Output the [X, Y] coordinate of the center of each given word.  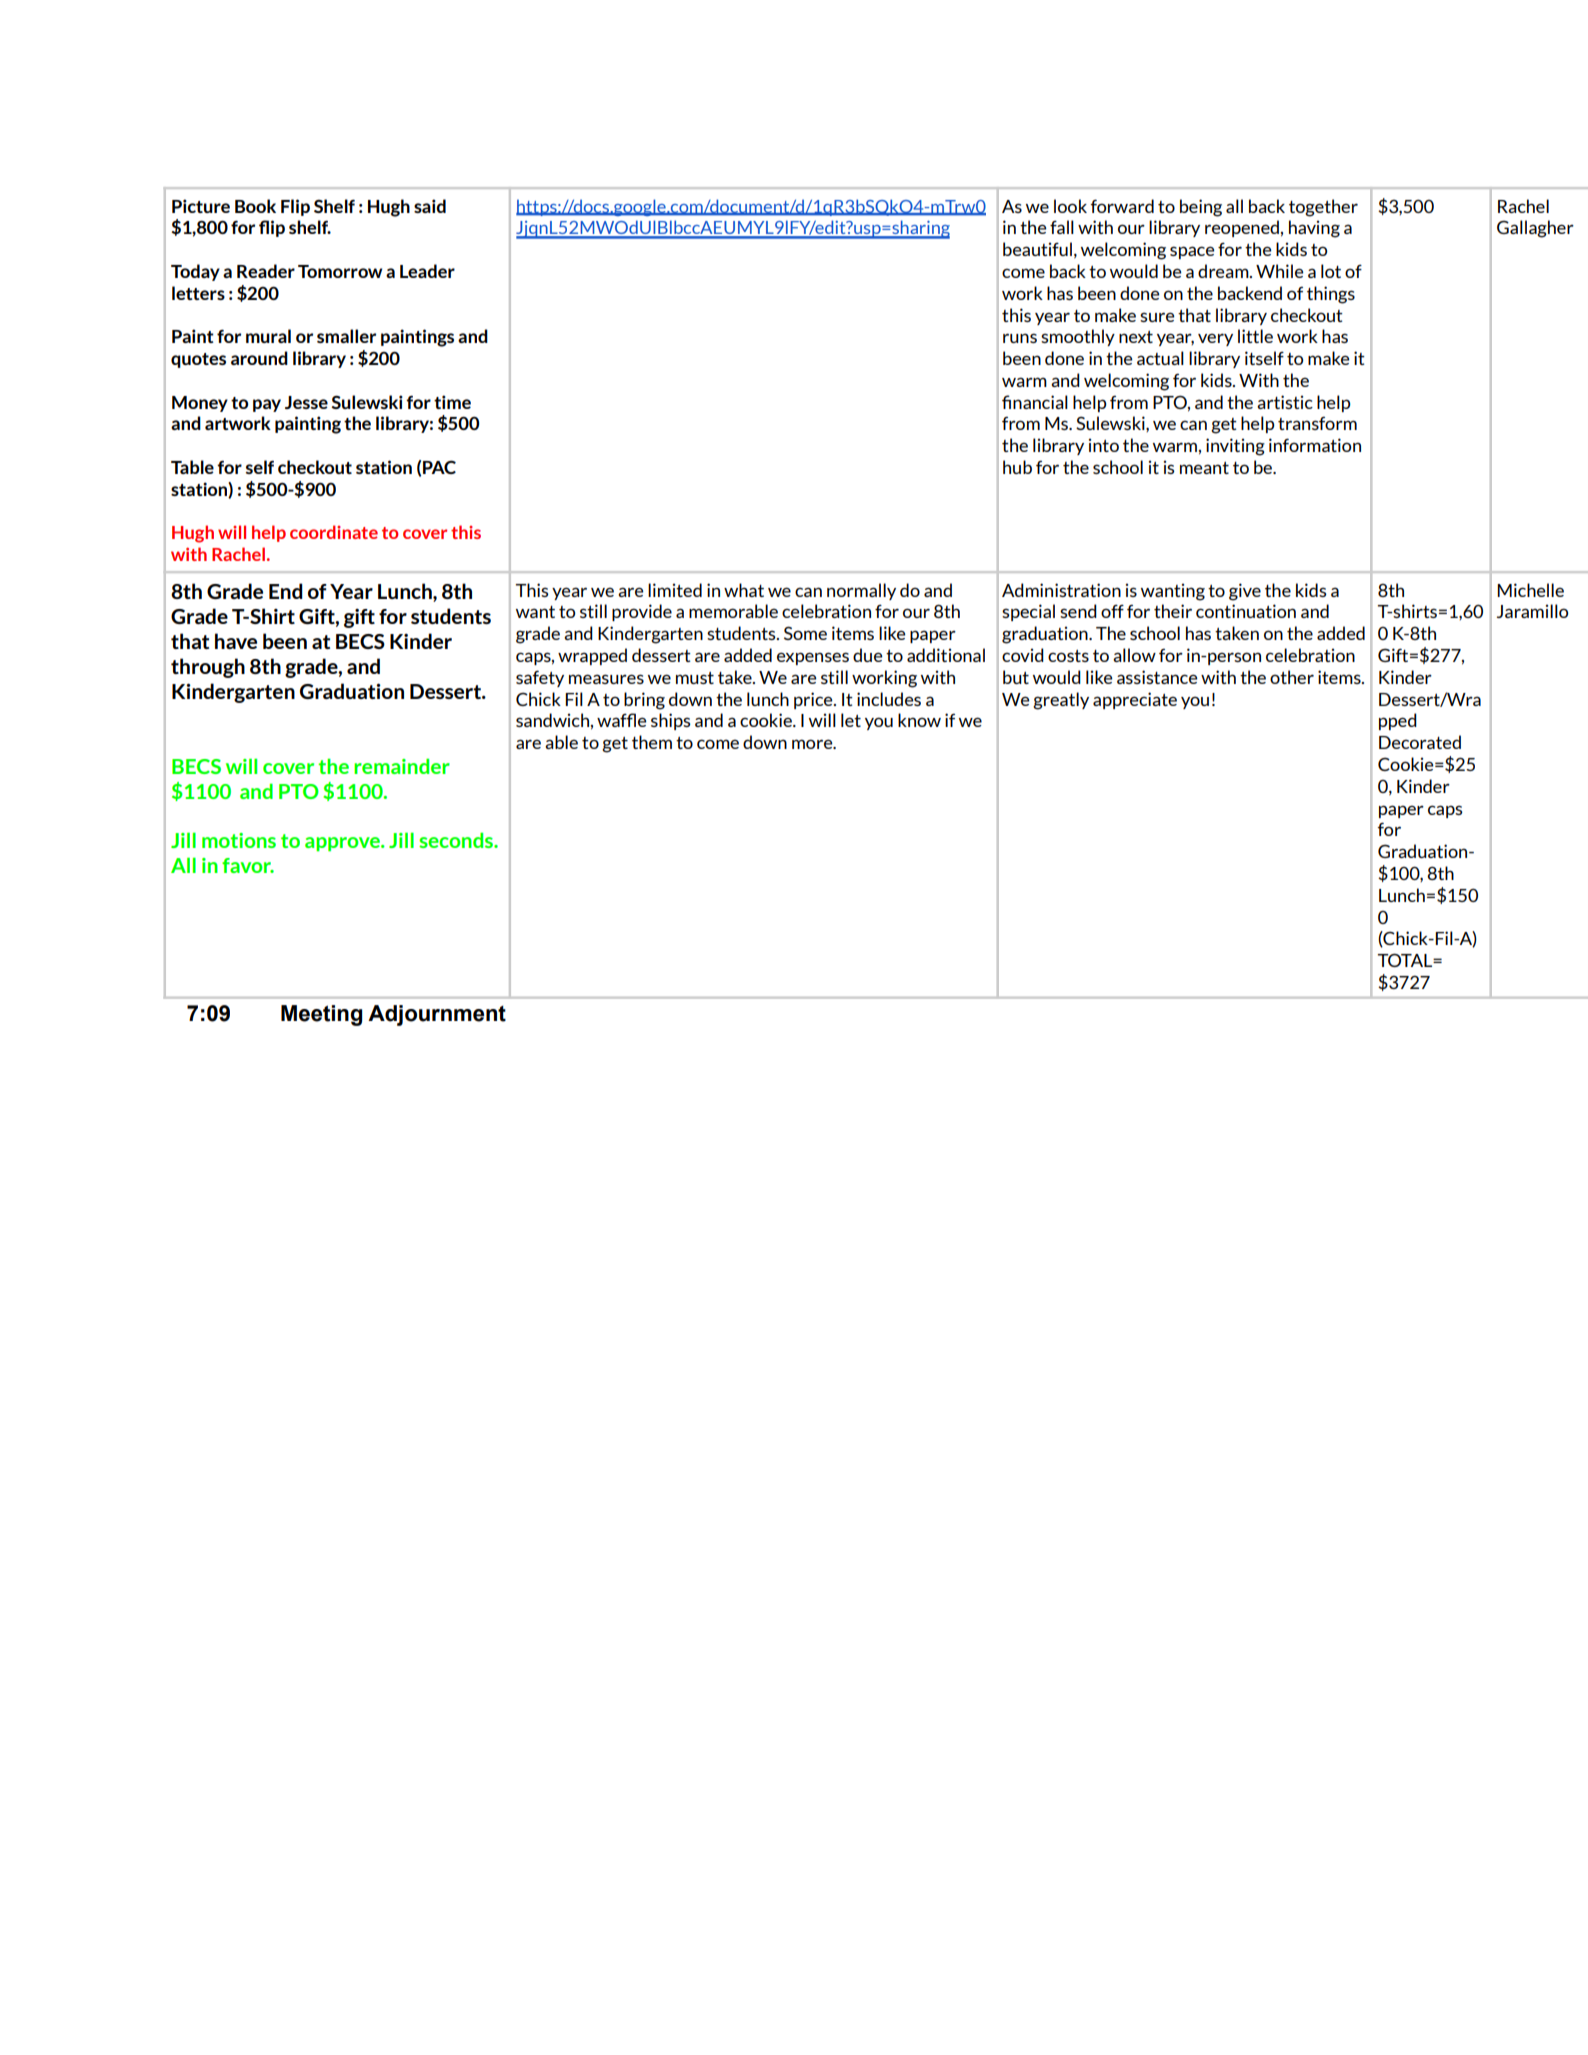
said [430, 206]
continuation [1246, 611]
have [236, 641]
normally [861, 591]
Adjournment [437, 1015]
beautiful [1037, 249]
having [1314, 229]
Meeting [321, 1015]
